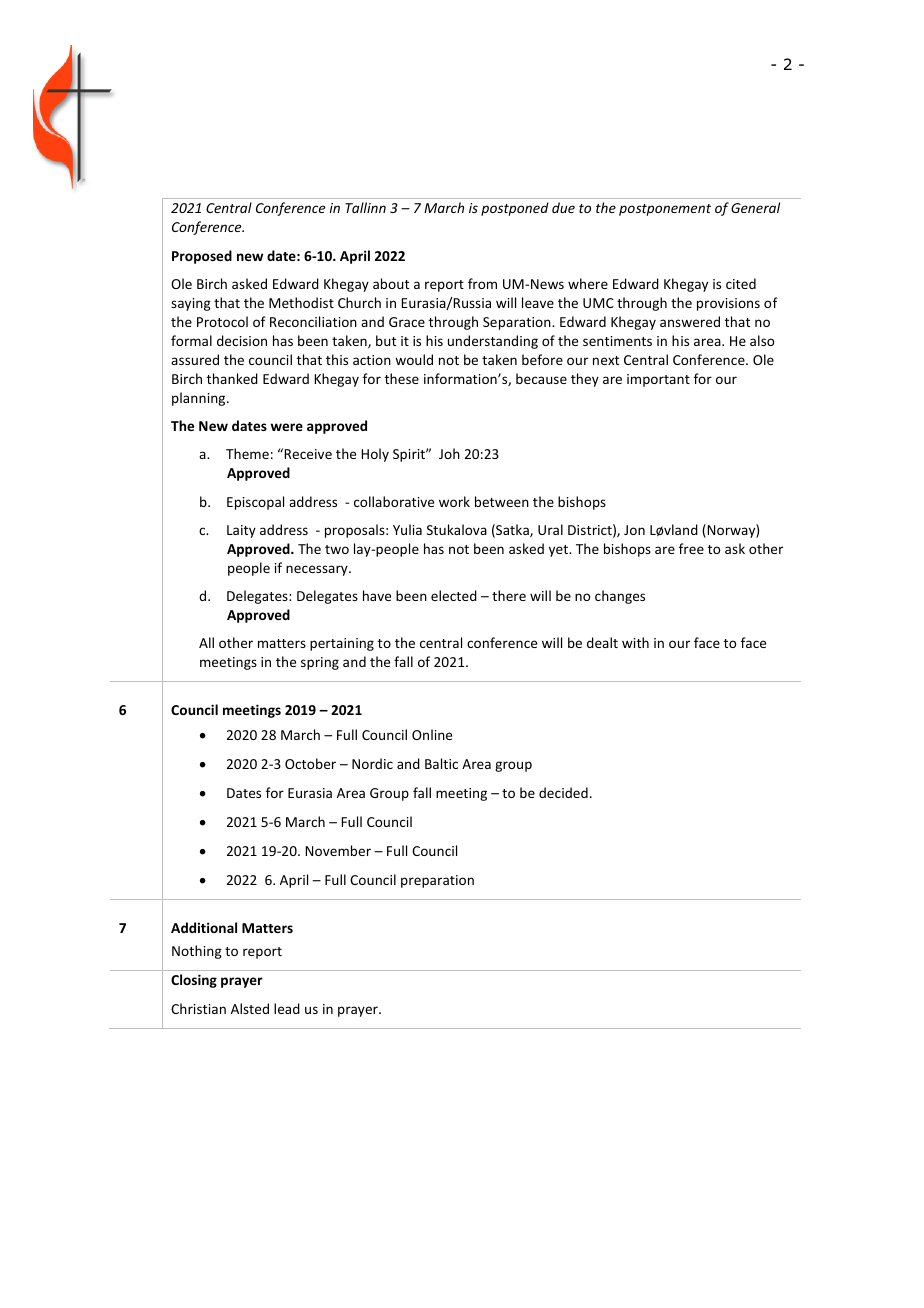 The image size is (924, 1308). What do you see at coordinates (493, 342) in the screenshot?
I see `understanding` at bounding box center [493, 342].
